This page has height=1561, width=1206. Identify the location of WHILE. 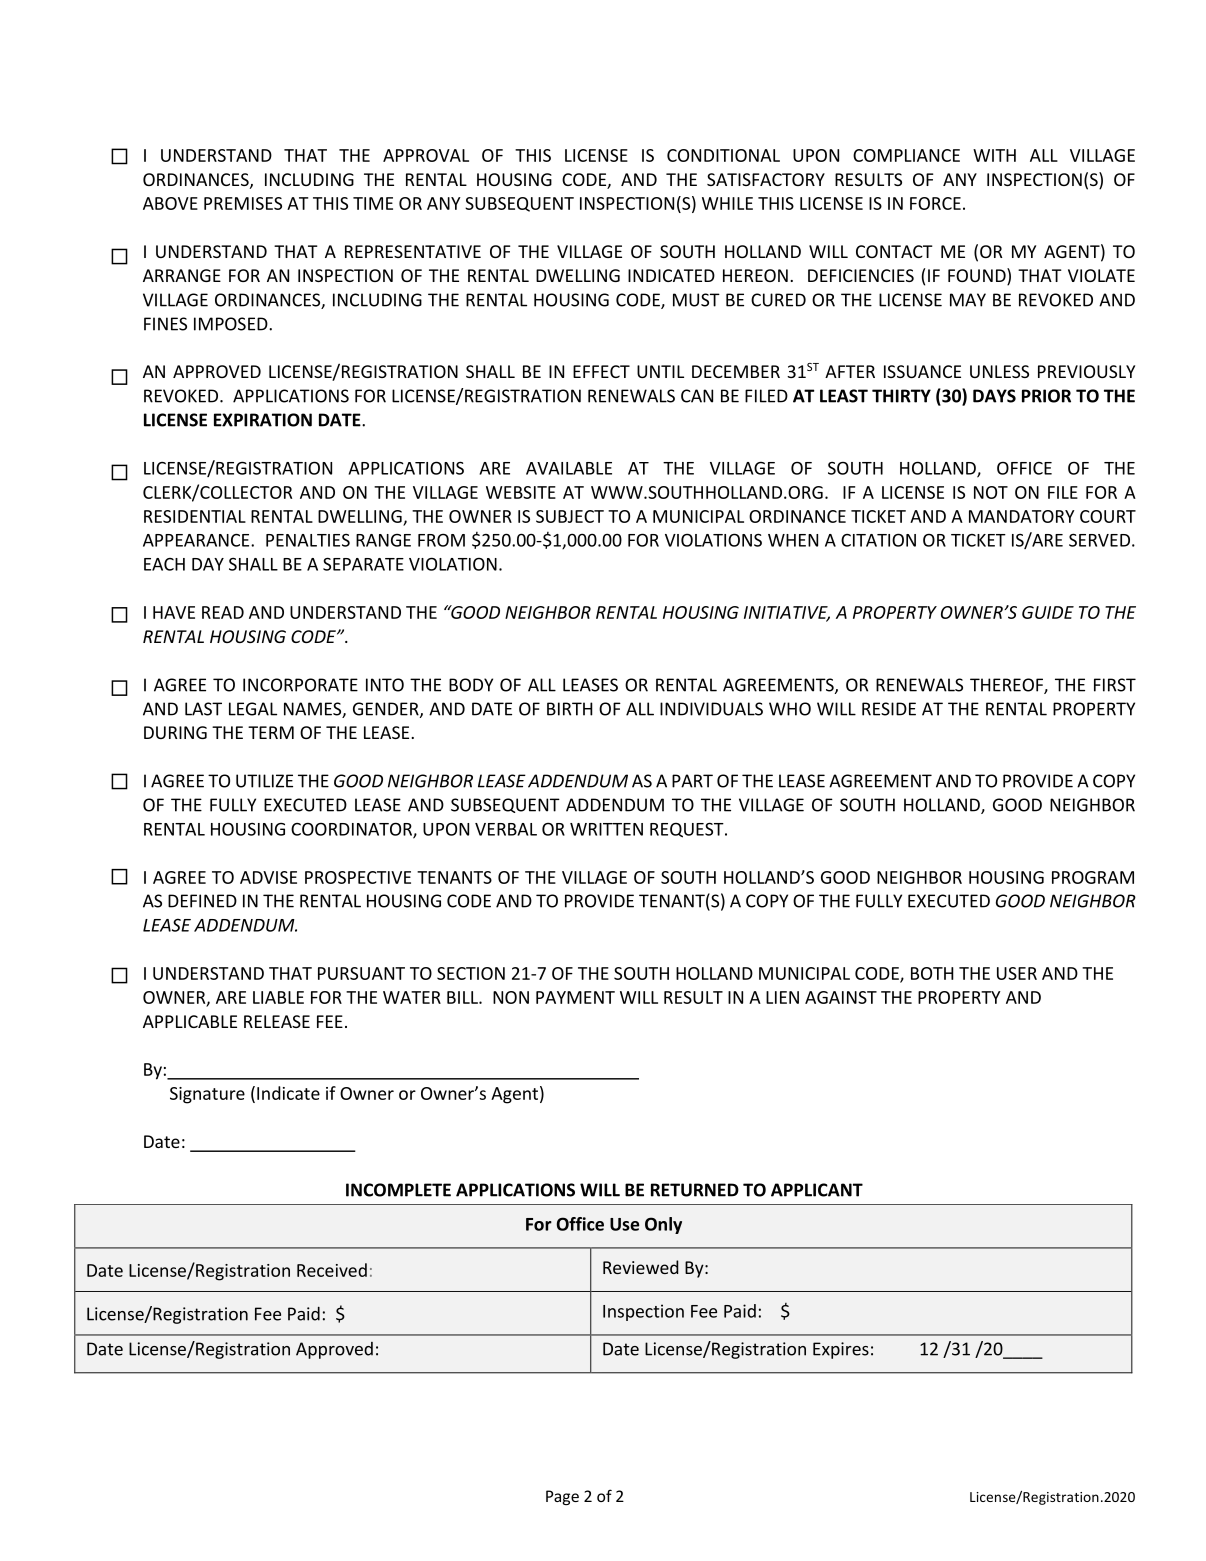
(727, 203).
